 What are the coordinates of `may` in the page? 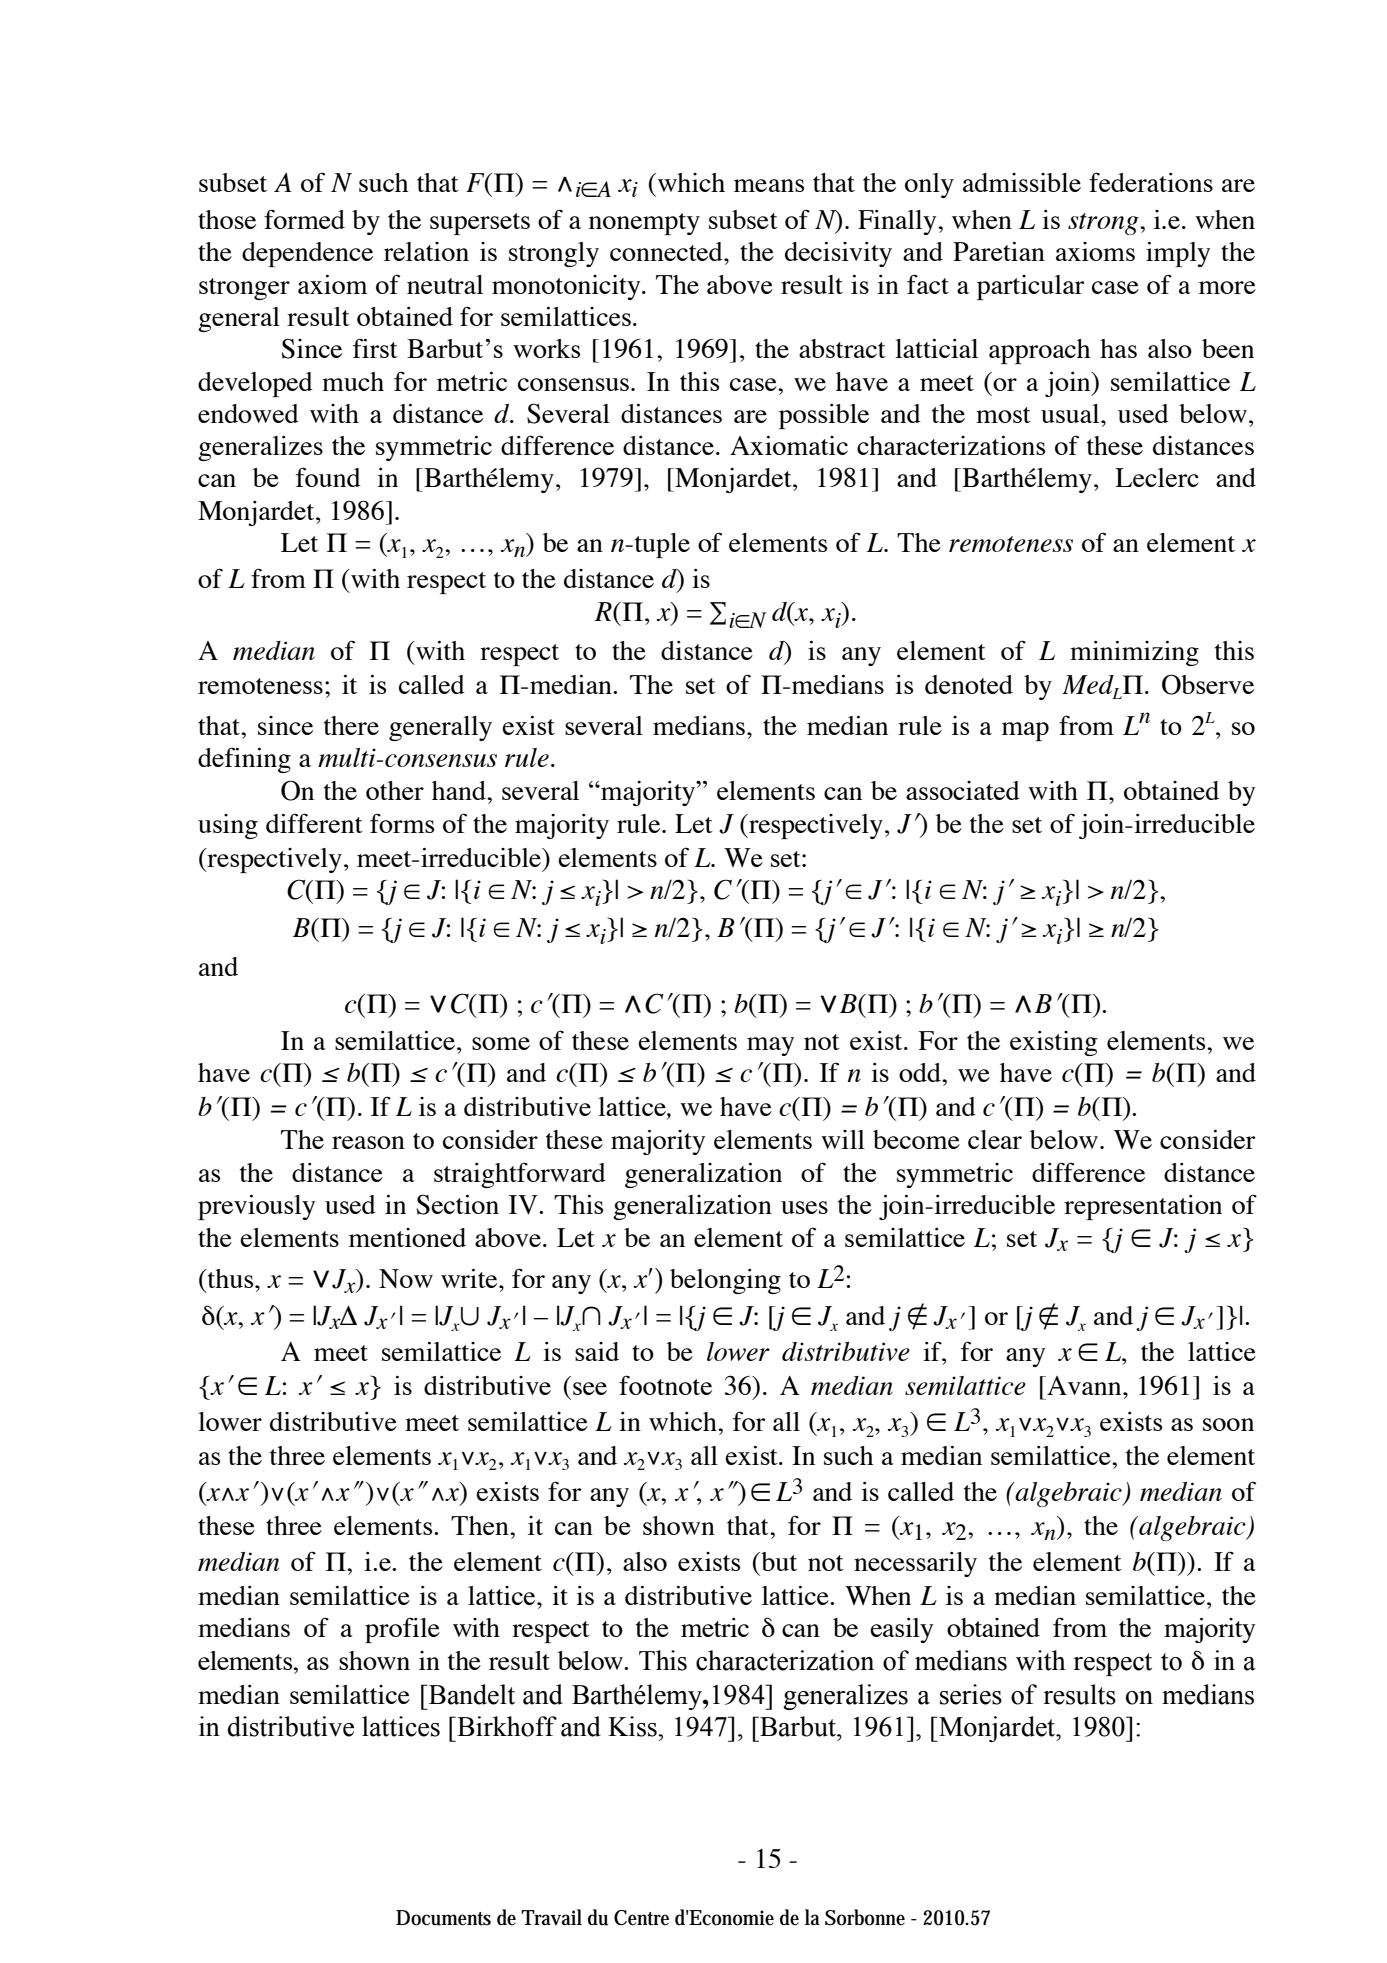 It's located at (770, 1046).
